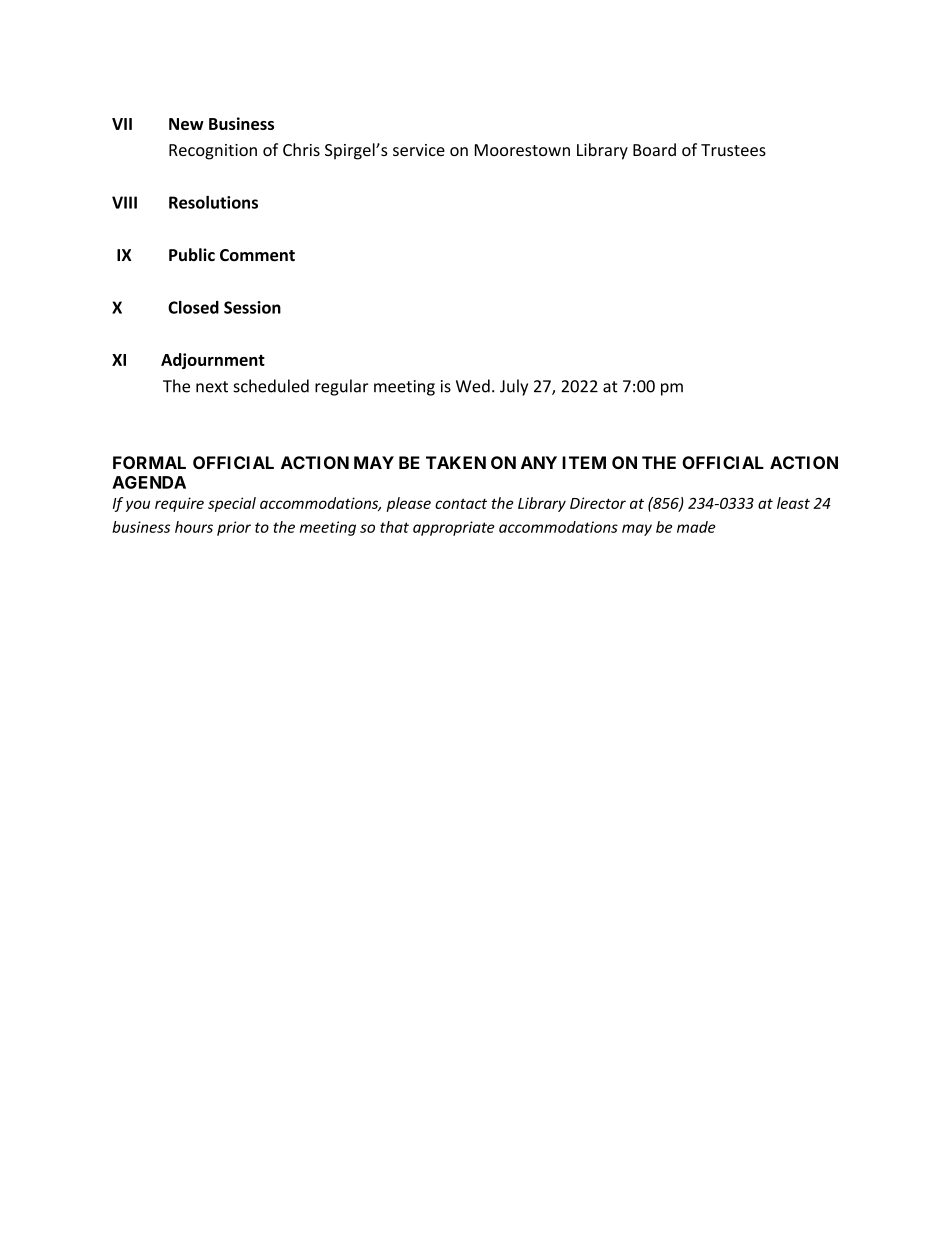 Image resolution: width=952 pixels, height=1233 pixels. Describe the element at coordinates (192, 254) in the screenshot. I see `Public` at that location.
